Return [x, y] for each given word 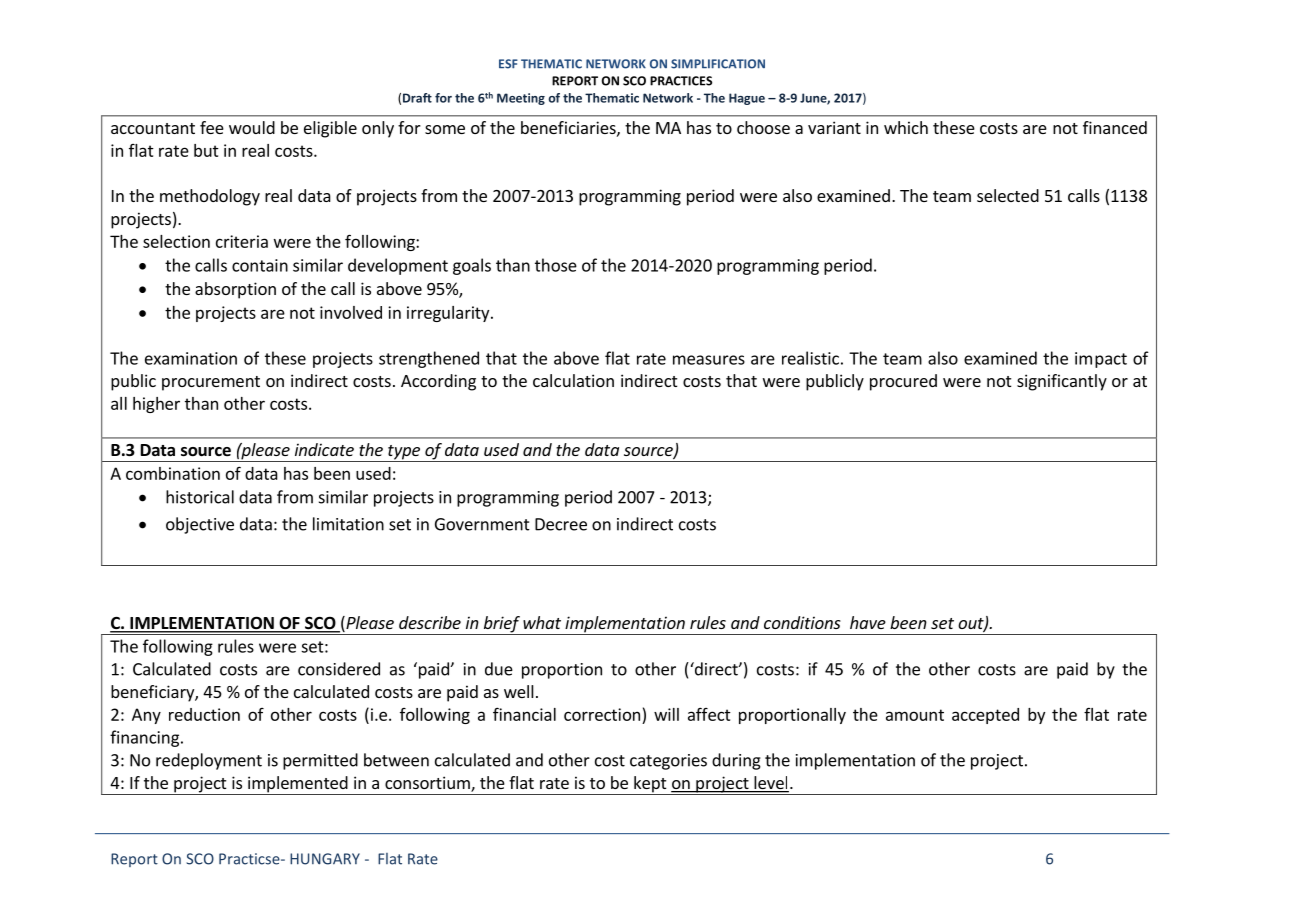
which [906, 127]
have [868, 622]
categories [668, 762]
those [556, 265]
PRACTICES [681, 81]
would [252, 127]
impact [1101, 360]
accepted [985, 716]
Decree [561, 524]
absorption [235, 290]
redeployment [209, 761]
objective [200, 525]
